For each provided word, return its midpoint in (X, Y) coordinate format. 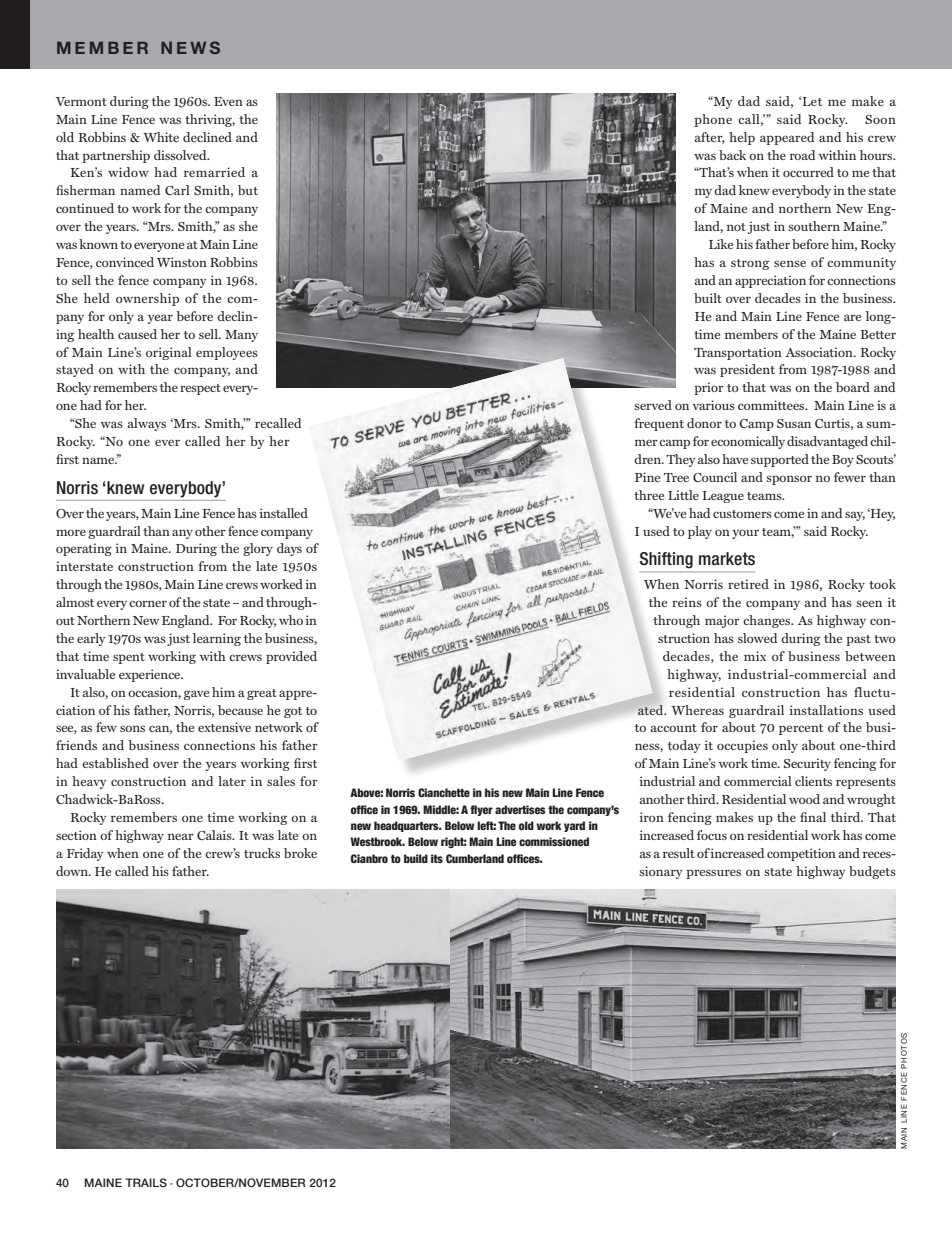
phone (713, 120)
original (169, 353)
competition (801, 854)
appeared (787, 138)
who (291, 620)
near (181, 836)
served (653, 405)
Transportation (738, 353)
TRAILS (146, 1182)
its (437, 858)
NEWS (190, 47)
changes (768, 621)
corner (148, 603)
